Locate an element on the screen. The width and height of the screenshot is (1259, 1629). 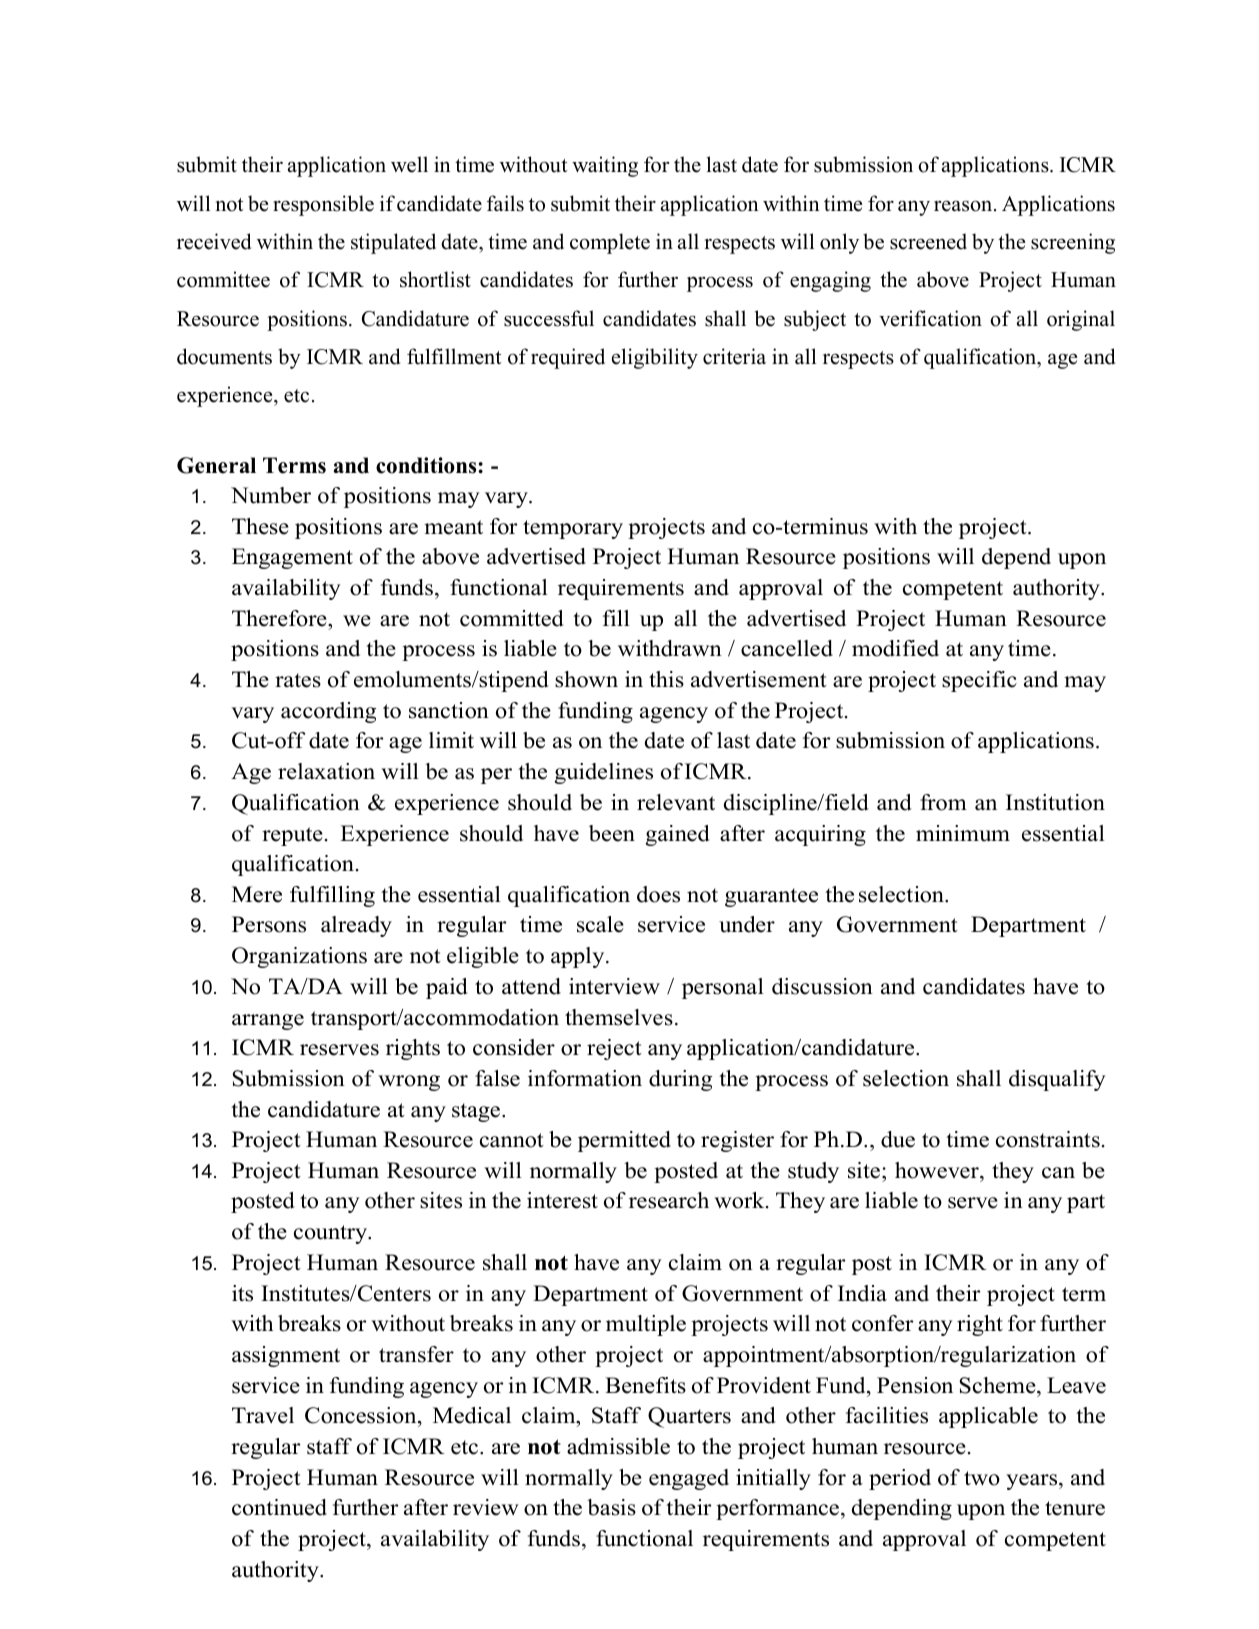
gained is located at coordinates (678, 835).
